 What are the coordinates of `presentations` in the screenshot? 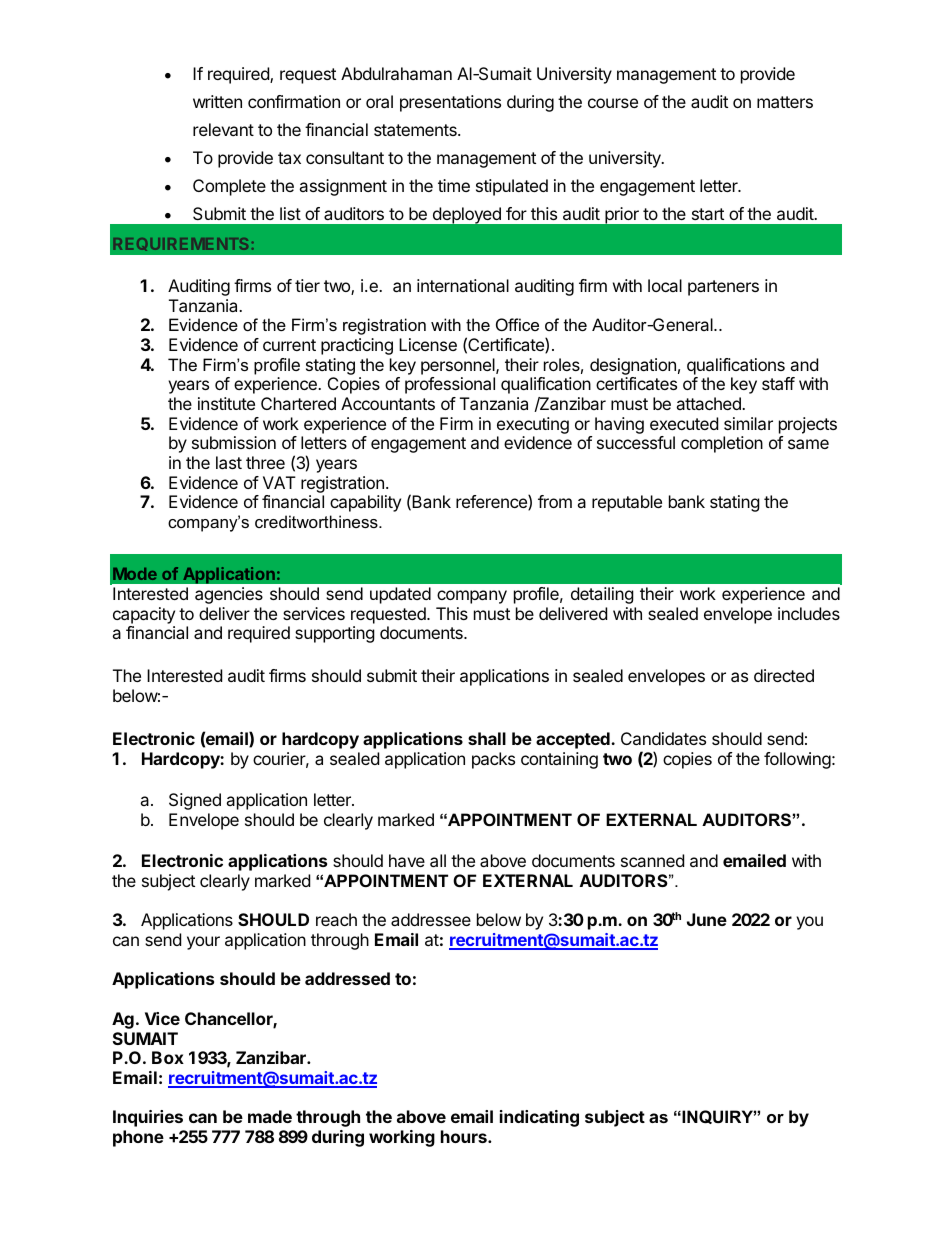 It's located at (450, 103).
